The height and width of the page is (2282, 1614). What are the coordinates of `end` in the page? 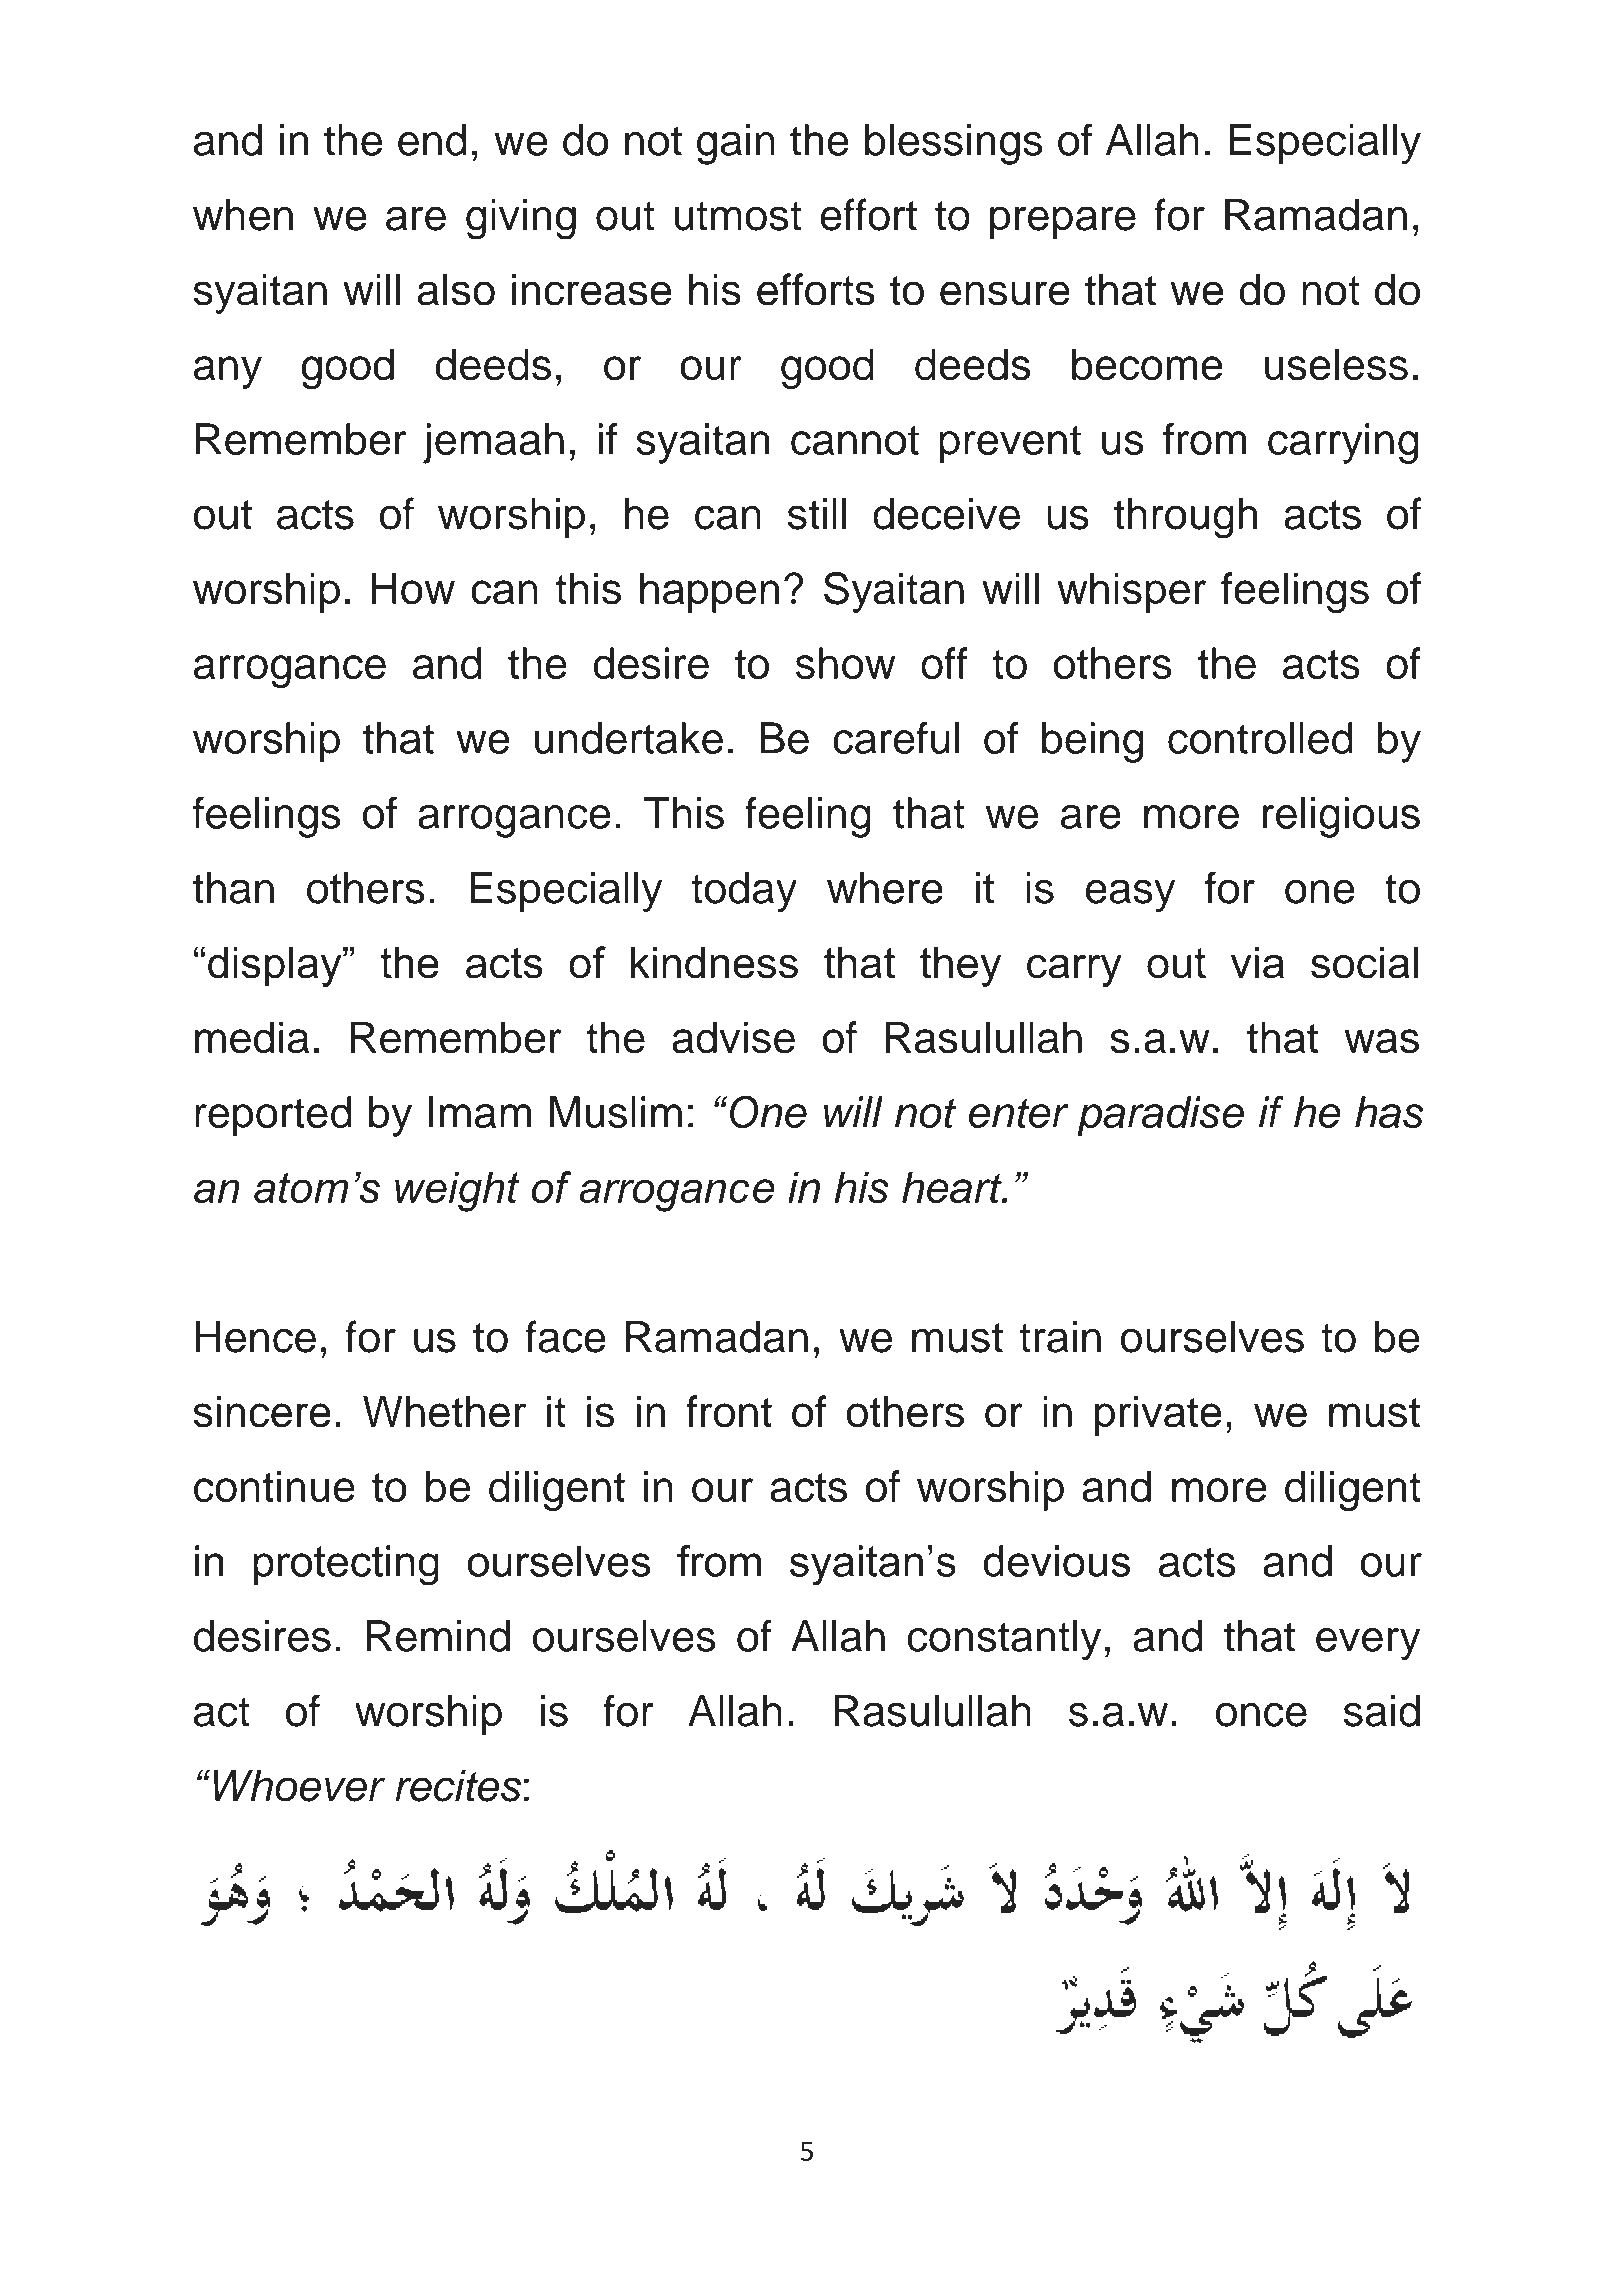 It's located at (432, 140).
